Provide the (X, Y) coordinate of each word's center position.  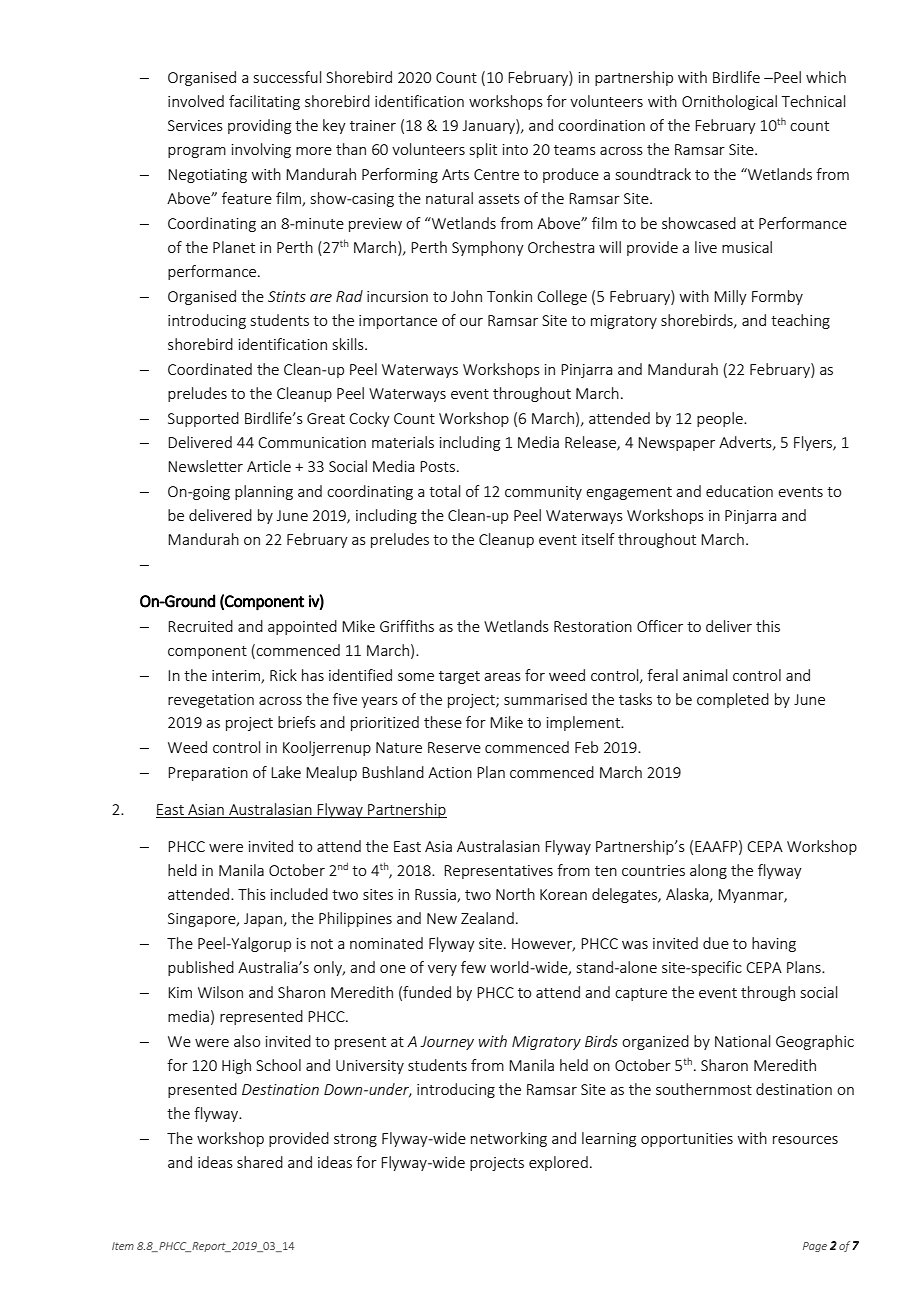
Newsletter (205, 466)
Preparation (208, 774)
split (483, 150)
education (739, 491)
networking (509, 1139)
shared (260, 1162)
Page (815, 1247)
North (515, 894)
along (708, 871)
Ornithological (729, 102)
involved (196, 101)
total (444, 491)
